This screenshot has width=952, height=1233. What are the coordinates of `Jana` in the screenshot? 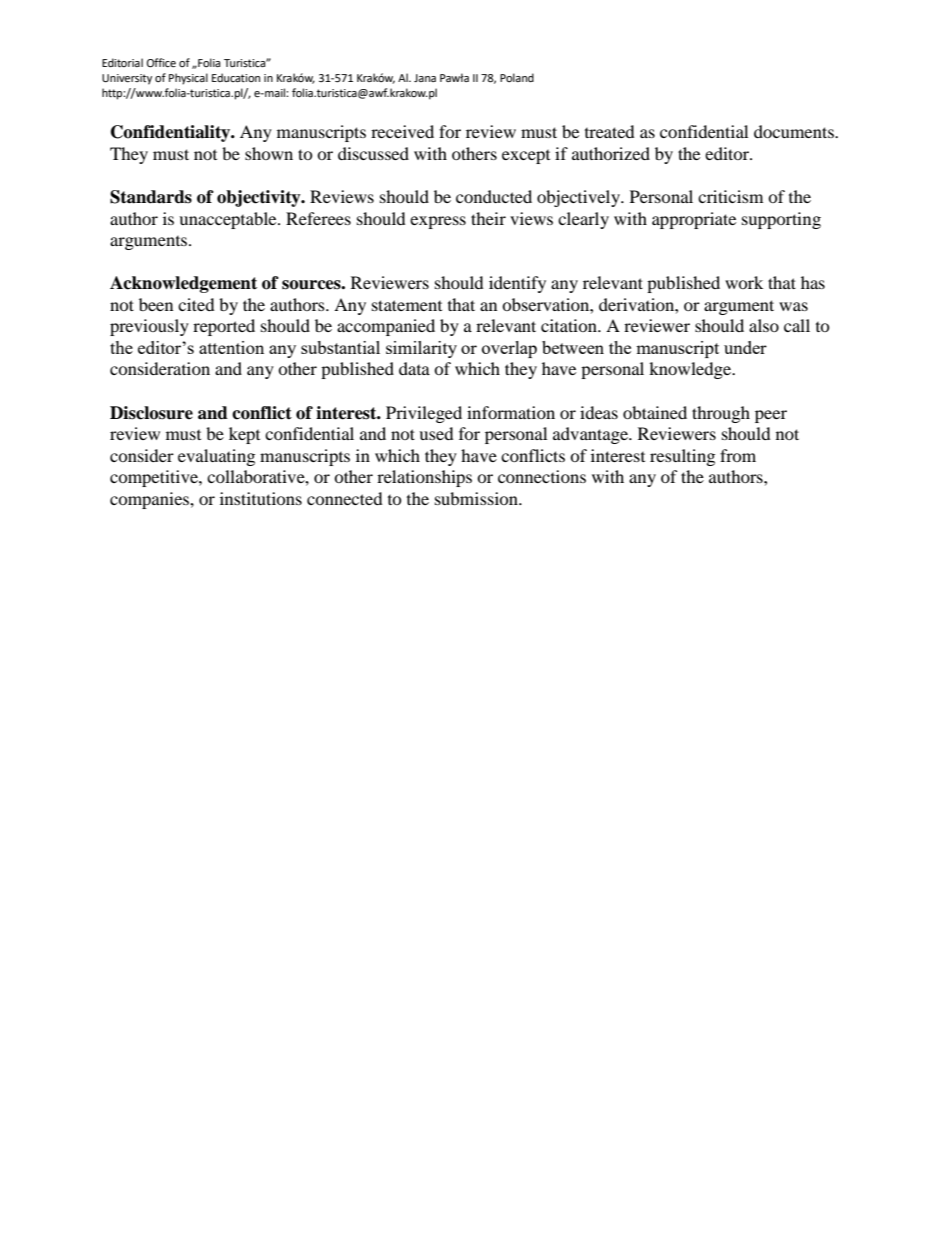 It's located at (425, 78).
